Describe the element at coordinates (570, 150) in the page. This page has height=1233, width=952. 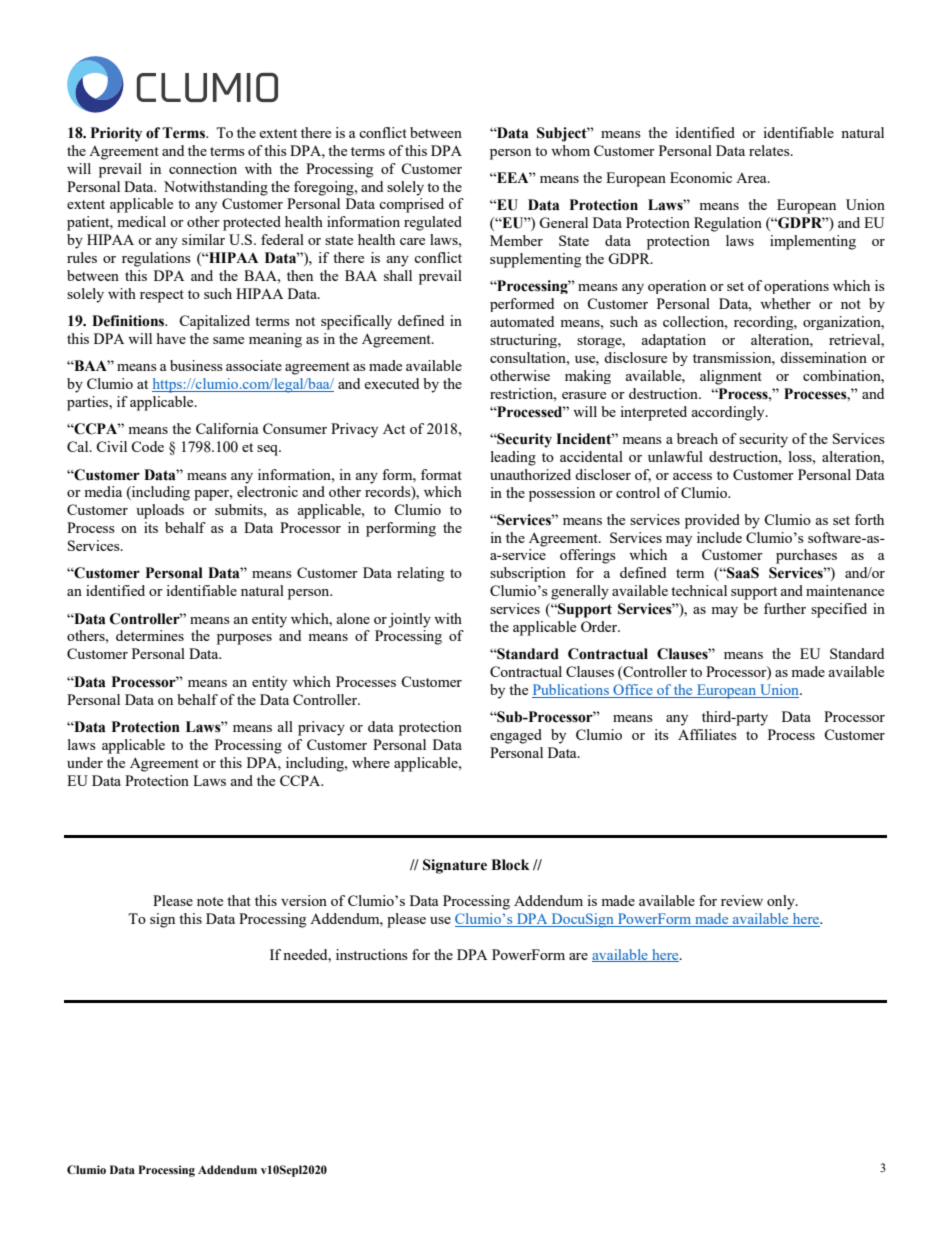
I see `whom` at that location.
